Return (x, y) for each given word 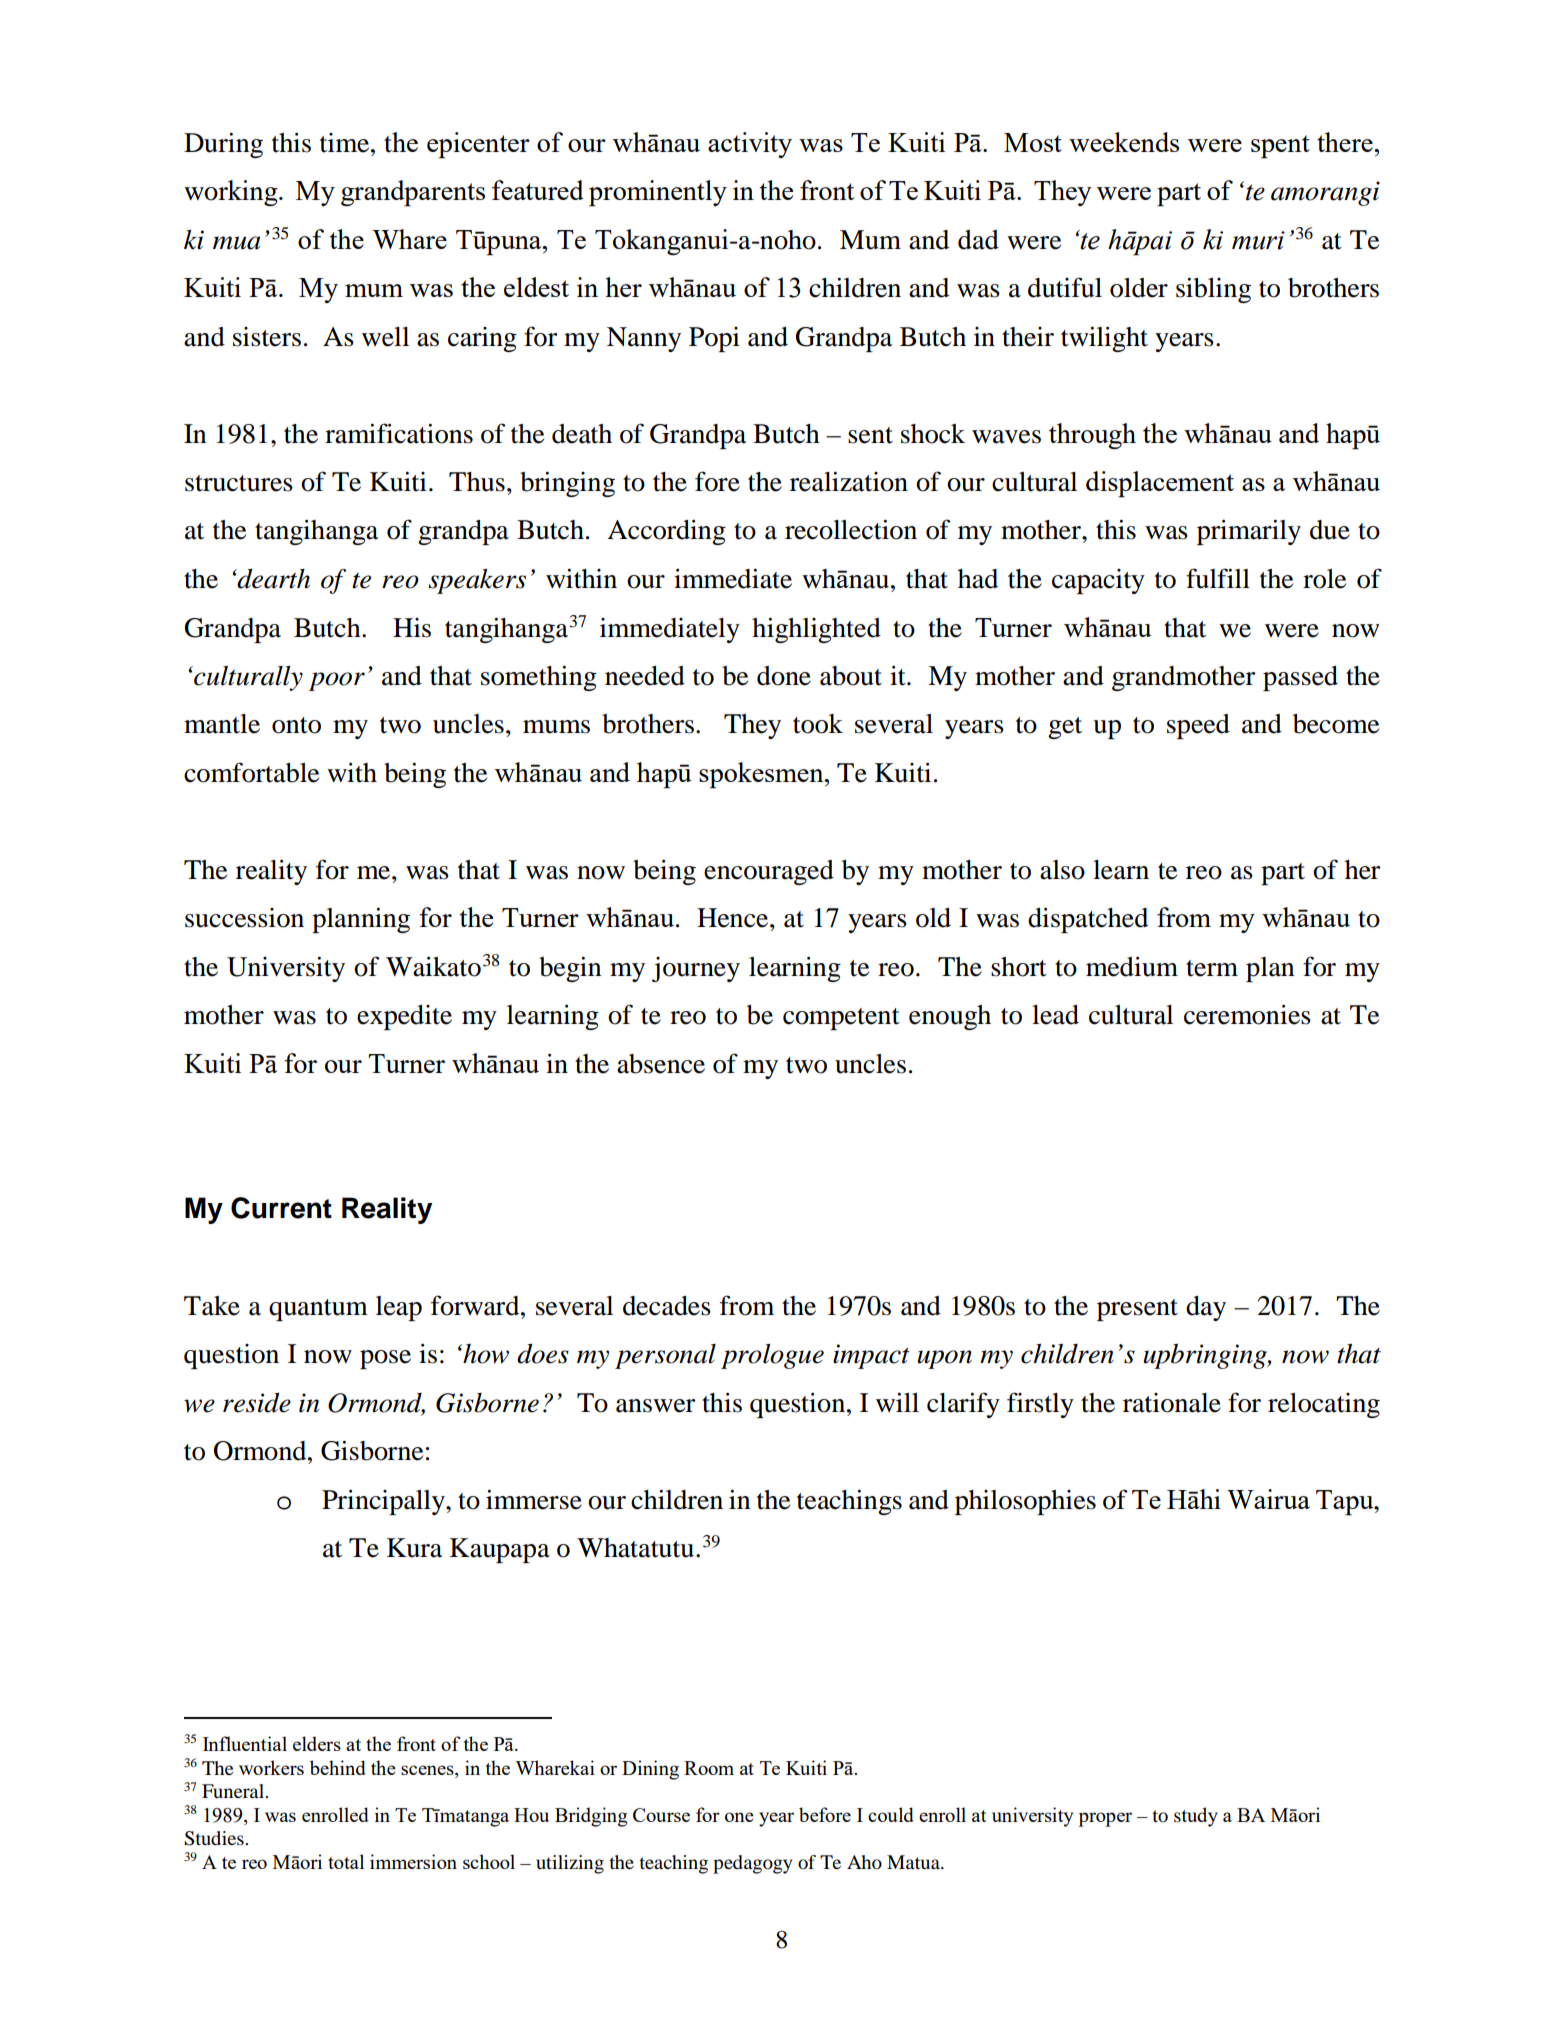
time (344, 143)
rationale (1172, 1403)
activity (750, 145)
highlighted (816, 630)
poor (337, 681)
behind (338, 1767)
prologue (772, 1356)
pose (385, 1359)
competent (841, 1019)
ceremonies (1247, 1014)
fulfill (1218, 578)
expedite (404, 1017)
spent (1280, 147)
